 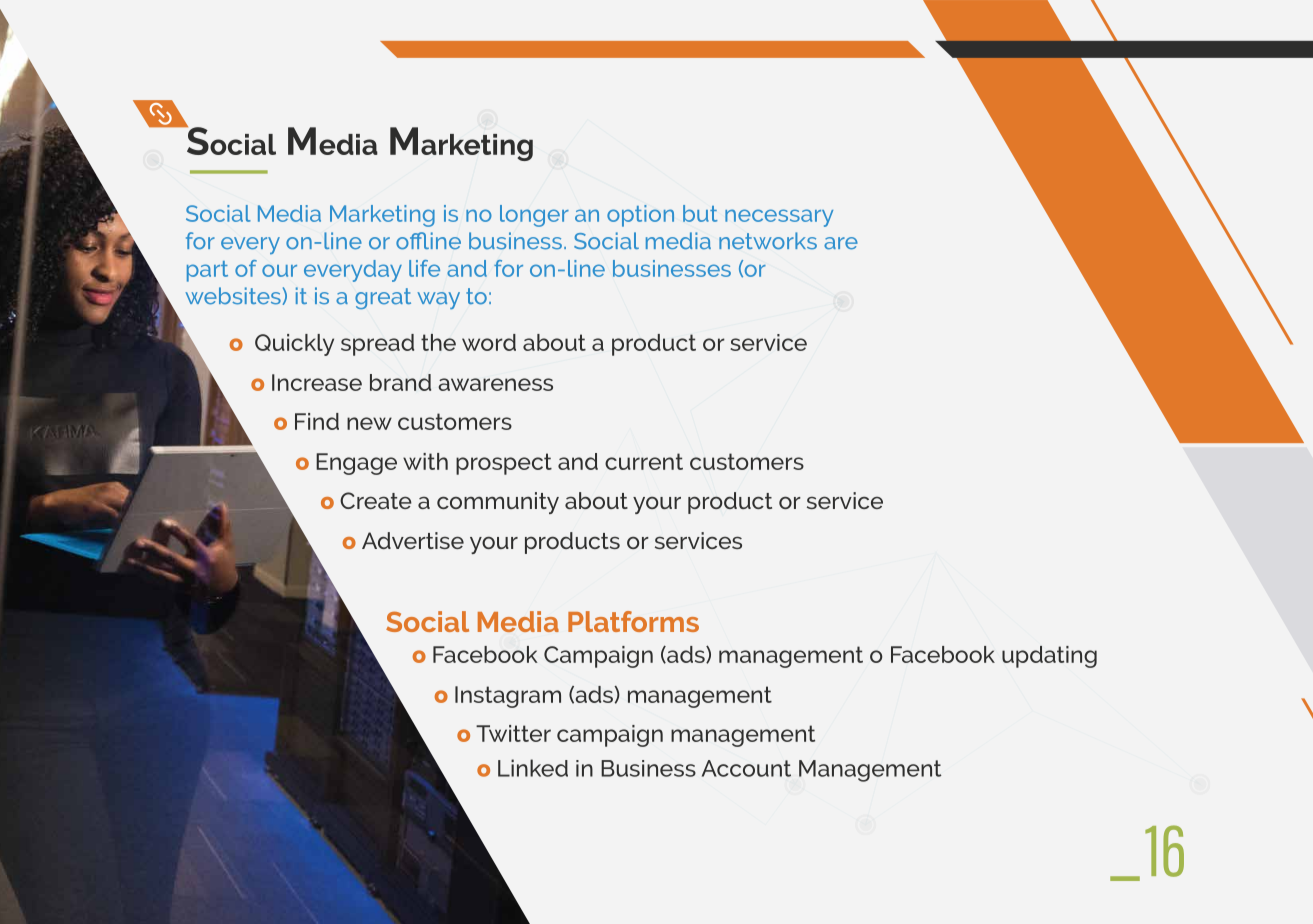 I want to click on updating, so click(x=1049, y=657).
